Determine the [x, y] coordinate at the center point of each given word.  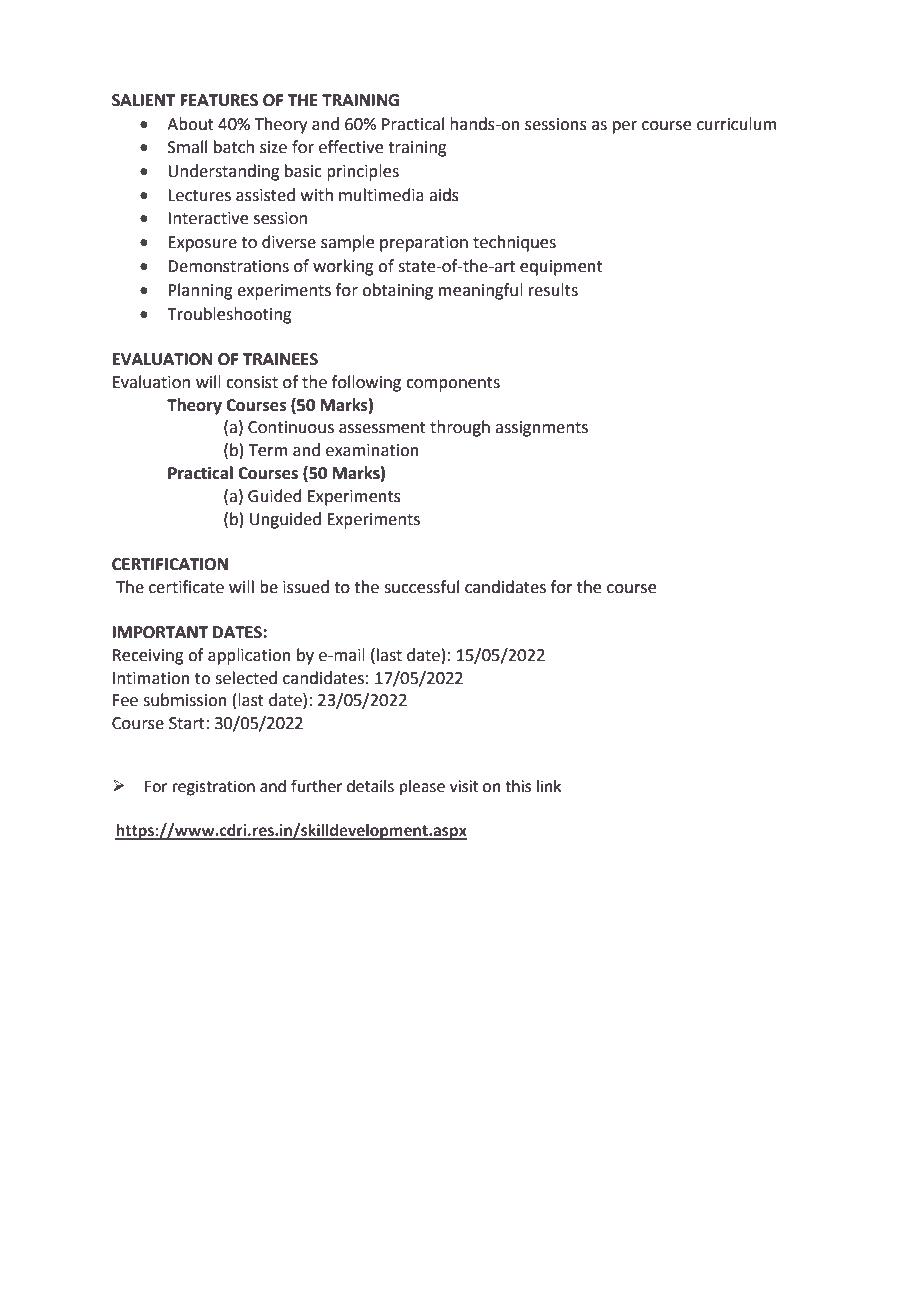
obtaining [397, 291]
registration [214, 788]
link [549, 786]
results [553, 290]
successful [421, 587]
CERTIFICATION [170, 564]
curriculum [737, 124]
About [190, 124]
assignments [541, 429]
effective [351, 147]
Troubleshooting [229, 315]
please [422, 788]
